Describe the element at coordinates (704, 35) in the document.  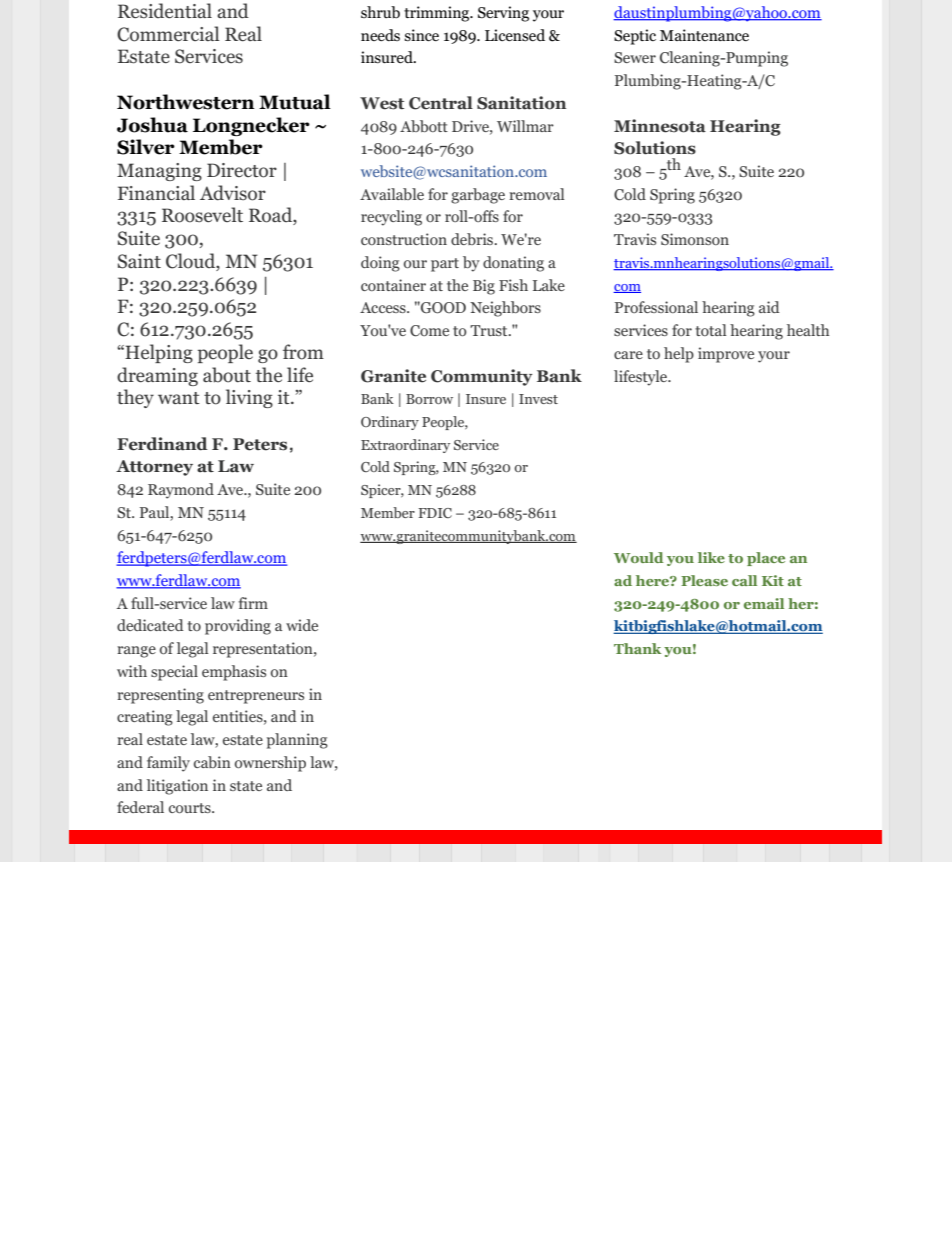
I see `Maintenance` at that location.
